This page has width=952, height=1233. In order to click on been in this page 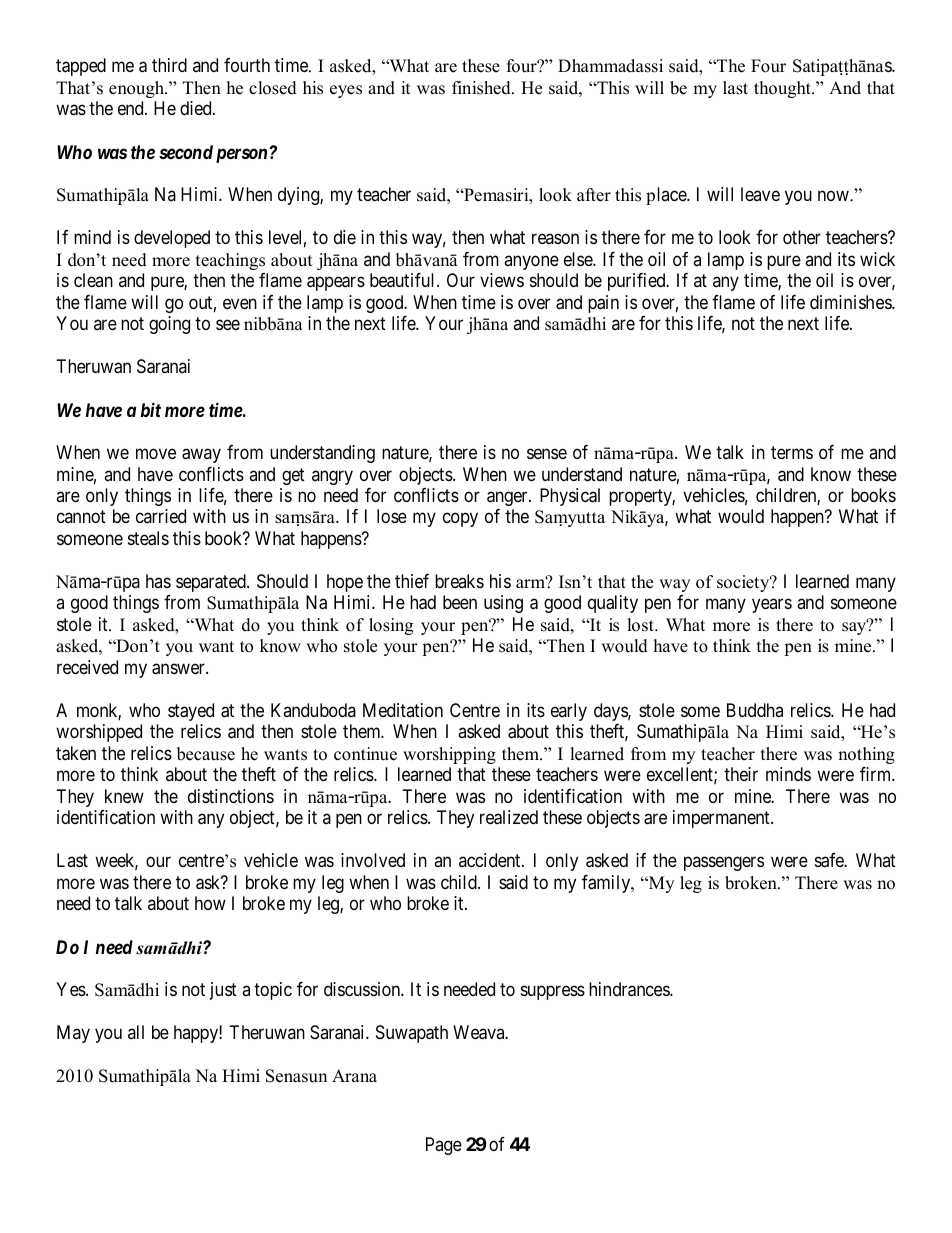, I will do `click(460, 602)`.
